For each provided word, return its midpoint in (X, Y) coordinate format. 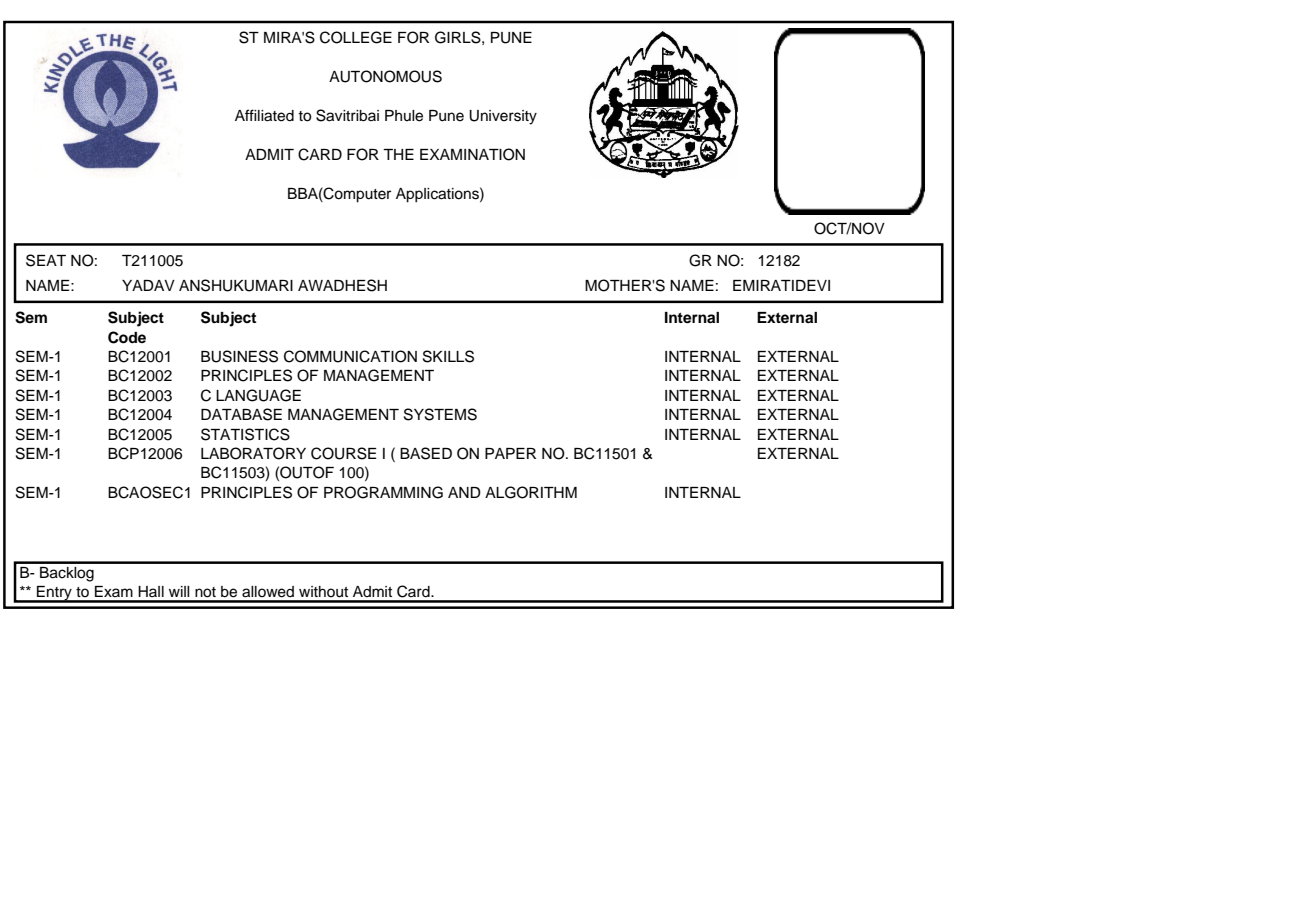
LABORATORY (253, 453)
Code (127, 337)
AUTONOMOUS (385, 76)
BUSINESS (239, 356)
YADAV (148, 285)
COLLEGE (356, 37)
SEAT (46, 260)
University (503, 117)
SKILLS (448, 356)
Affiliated (264, 115)
